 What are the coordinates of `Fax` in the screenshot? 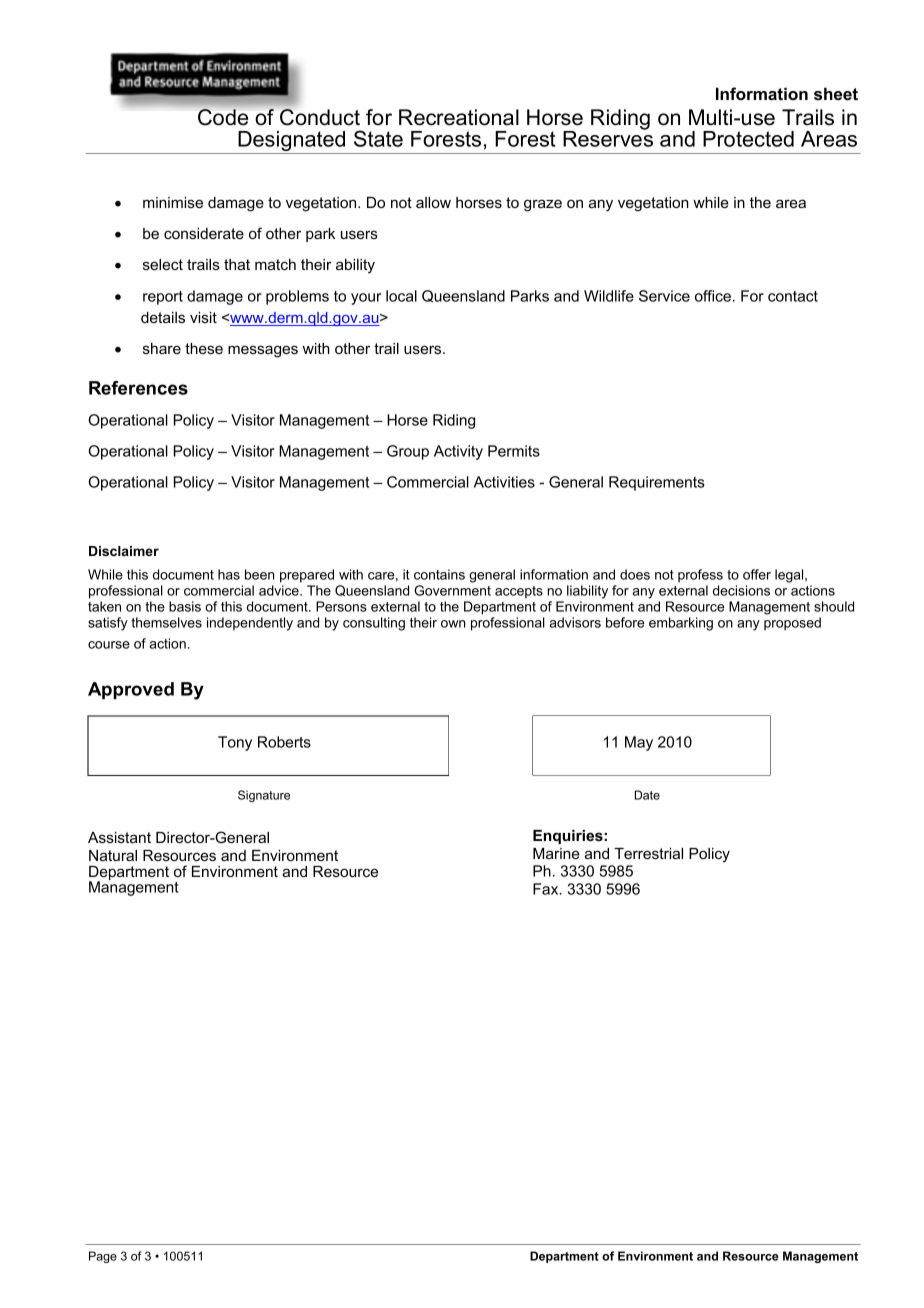 It's located at (547, 889).
